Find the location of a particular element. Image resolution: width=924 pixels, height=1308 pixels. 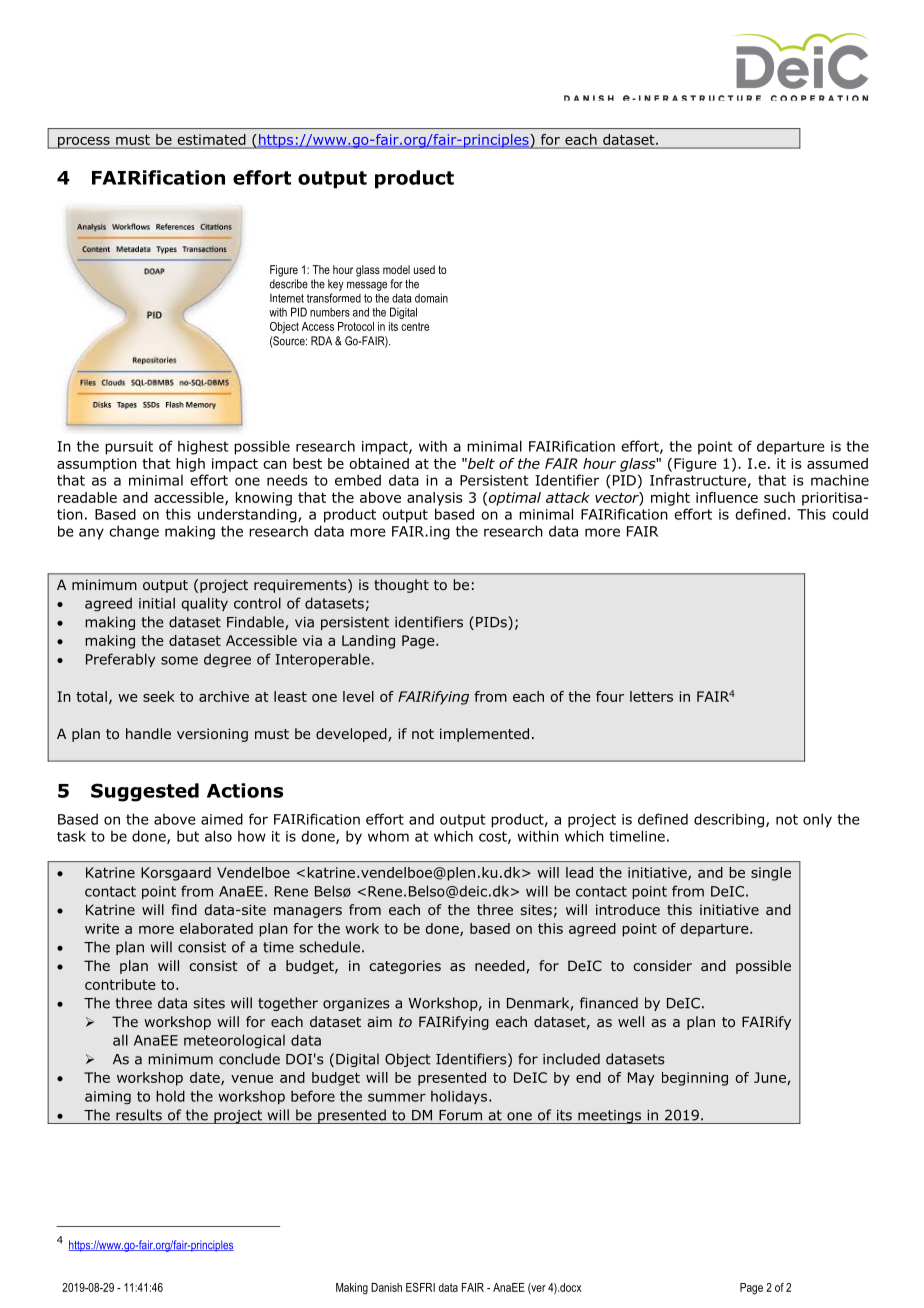

seek is located at coordinates (159, 696).
